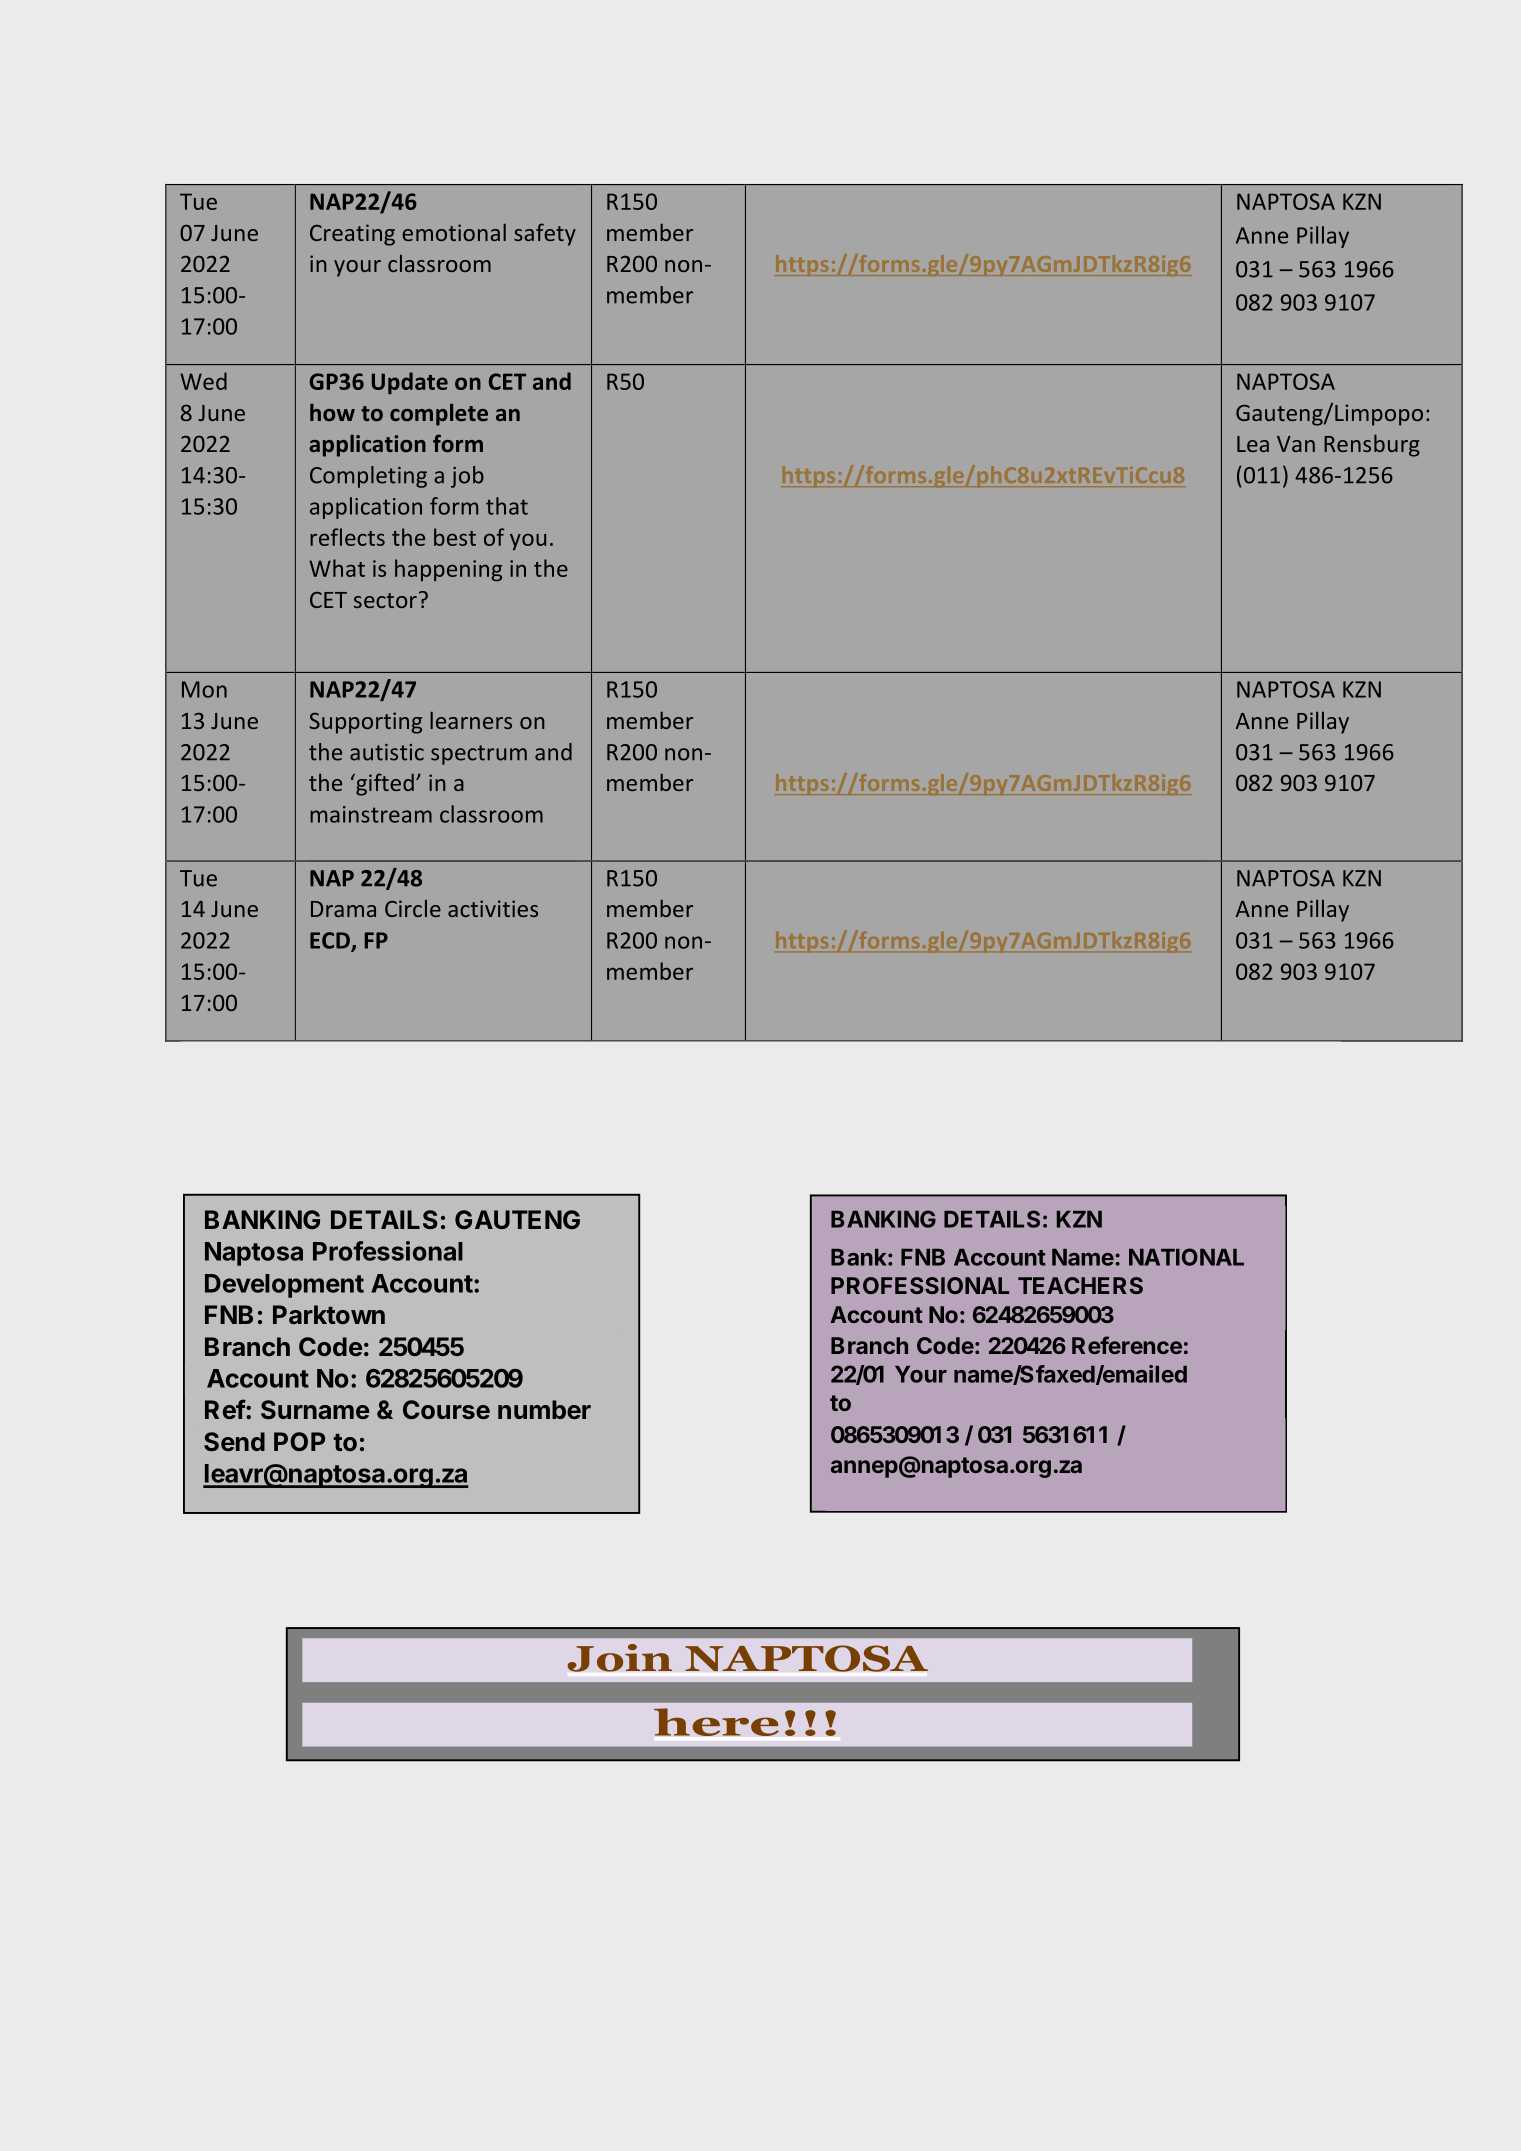 This screenshot has height=2151, width=1521. I want to click on safety, so click(545, 234).
